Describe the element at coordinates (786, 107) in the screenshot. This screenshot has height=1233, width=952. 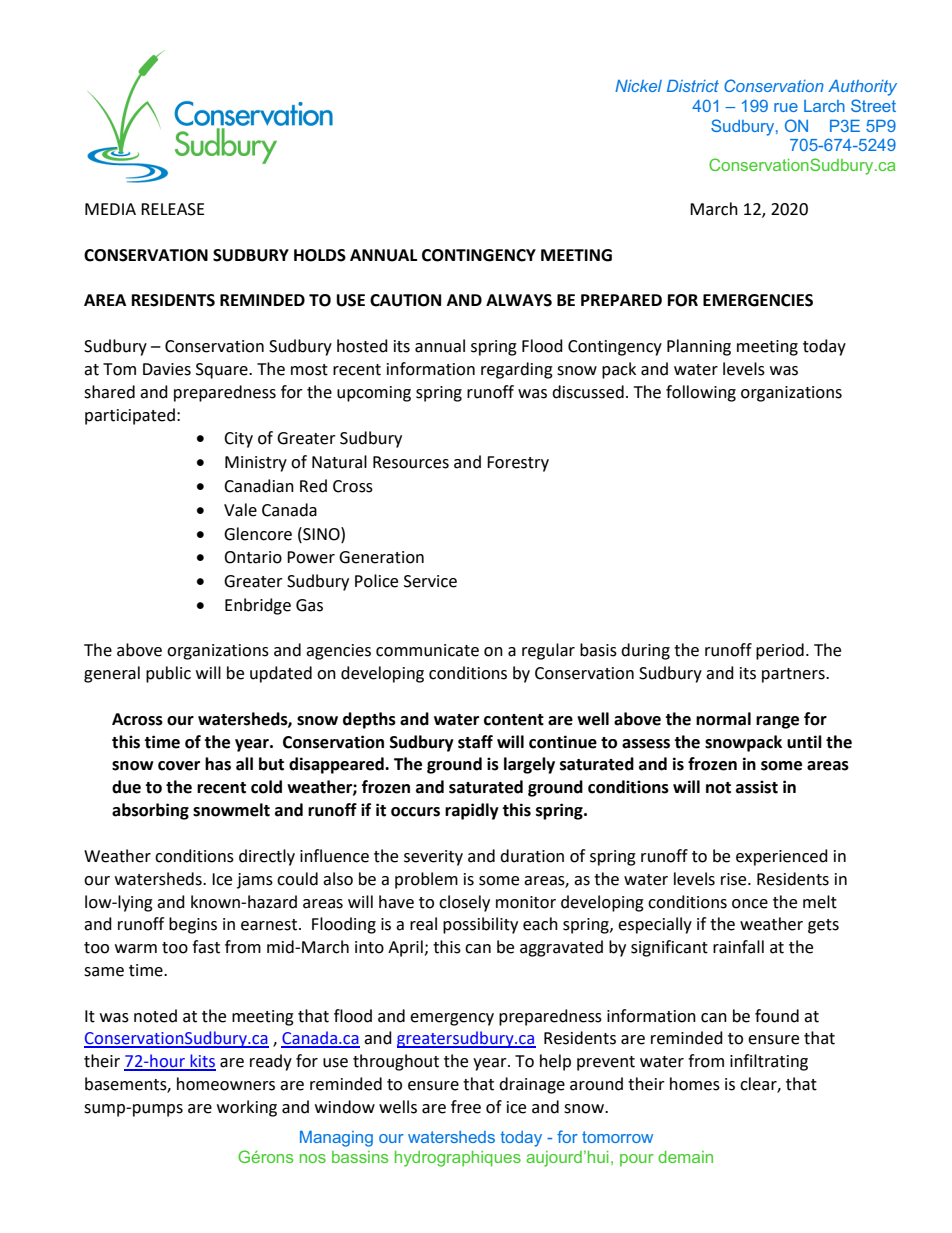
I see `rue` at that location.
